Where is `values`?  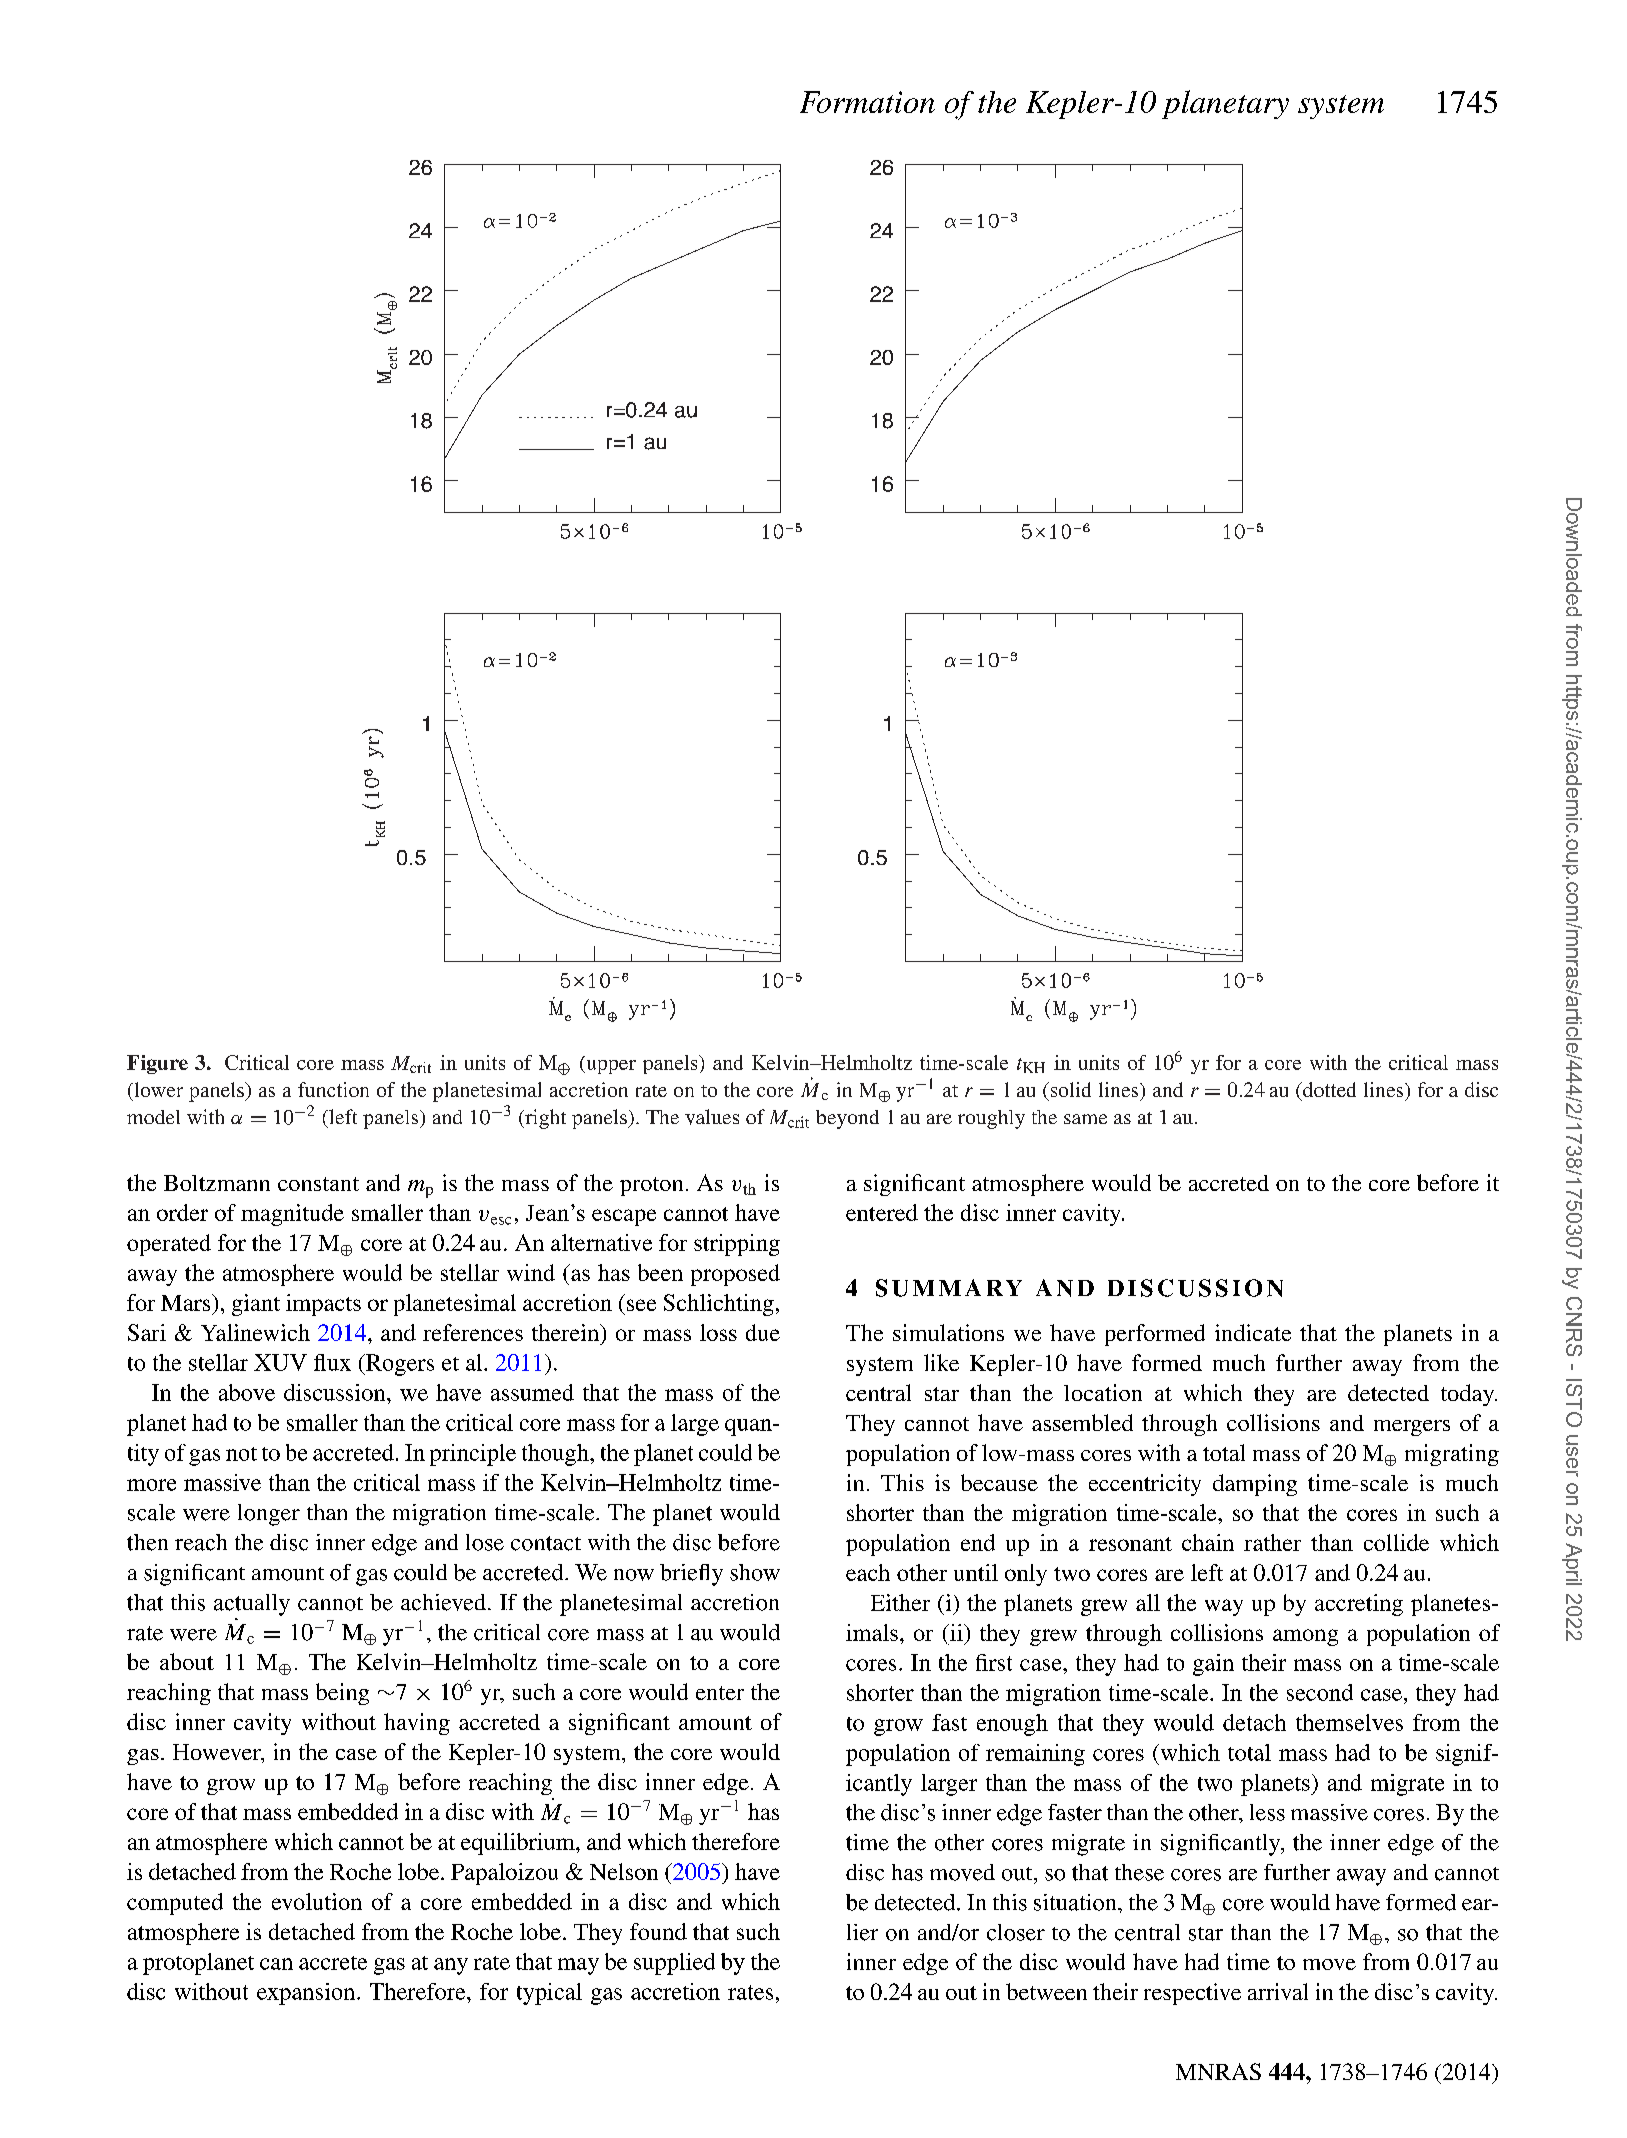 values is located at coordinates (712, 1117).
